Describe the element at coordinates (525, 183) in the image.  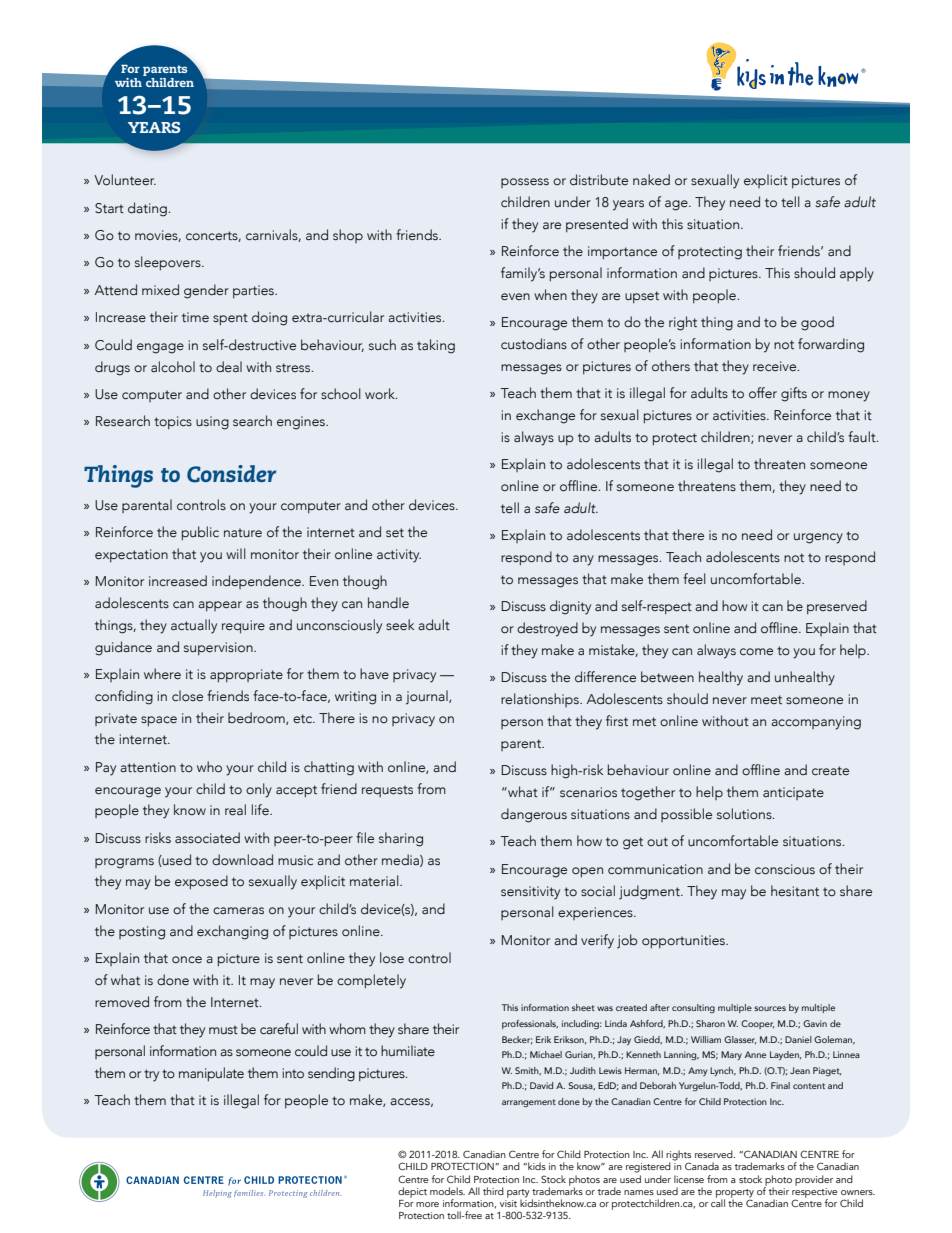
I see `possess` at that location.
